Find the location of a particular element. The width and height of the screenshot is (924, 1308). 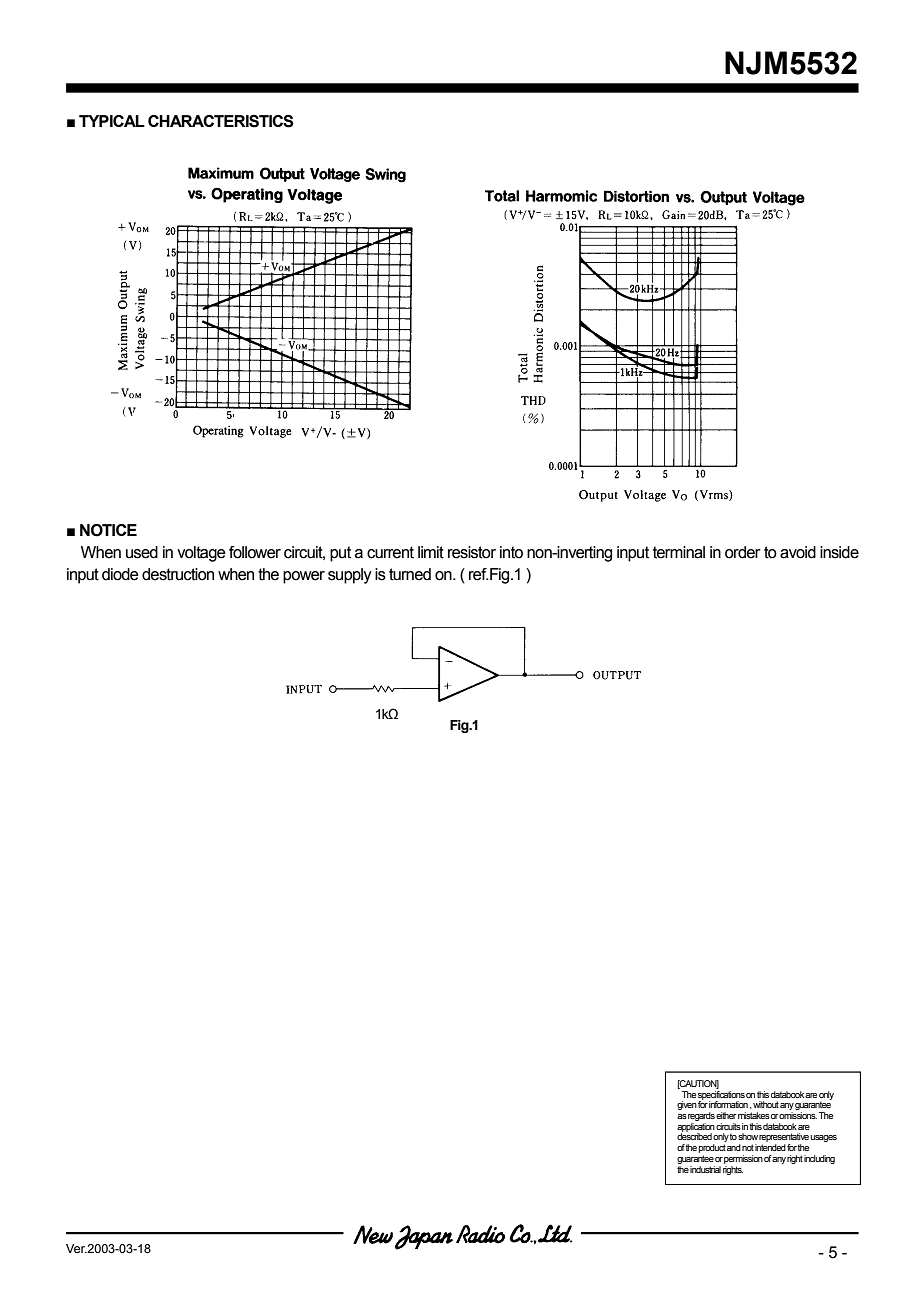

NOTICE is located at coordinates (108, 530).
